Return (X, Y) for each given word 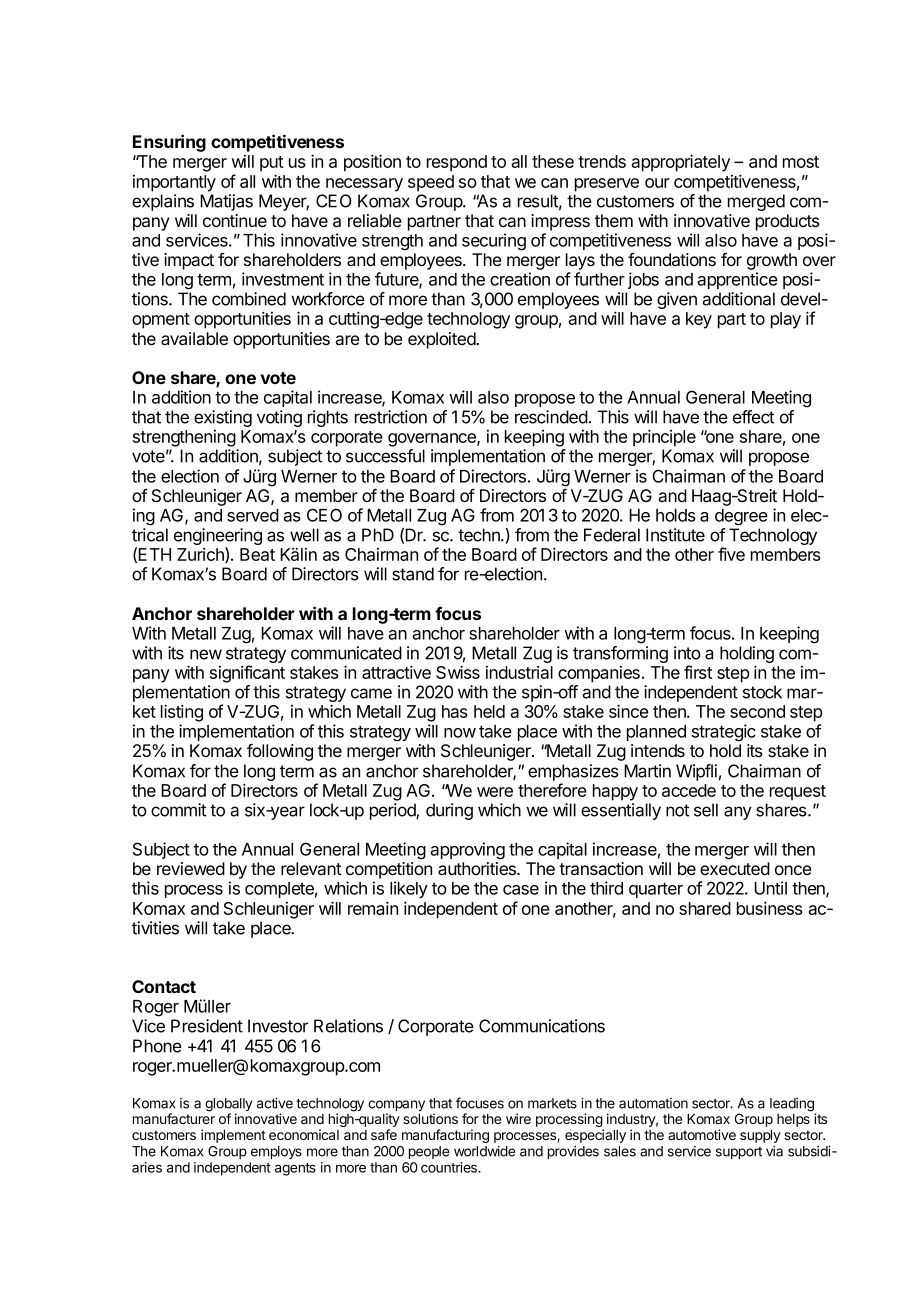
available (194, 339)
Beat (257, 554)
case (521, 890)
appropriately (681, 163)
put (271, 164)
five (731, 554)
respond (457, 163)
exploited (442, 340)
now (460, 733)
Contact (164, 986)
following (280, 752)
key (699, 320)
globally (228, 1106)
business (770, 908)
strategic (724, 733)
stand (413, 574)
